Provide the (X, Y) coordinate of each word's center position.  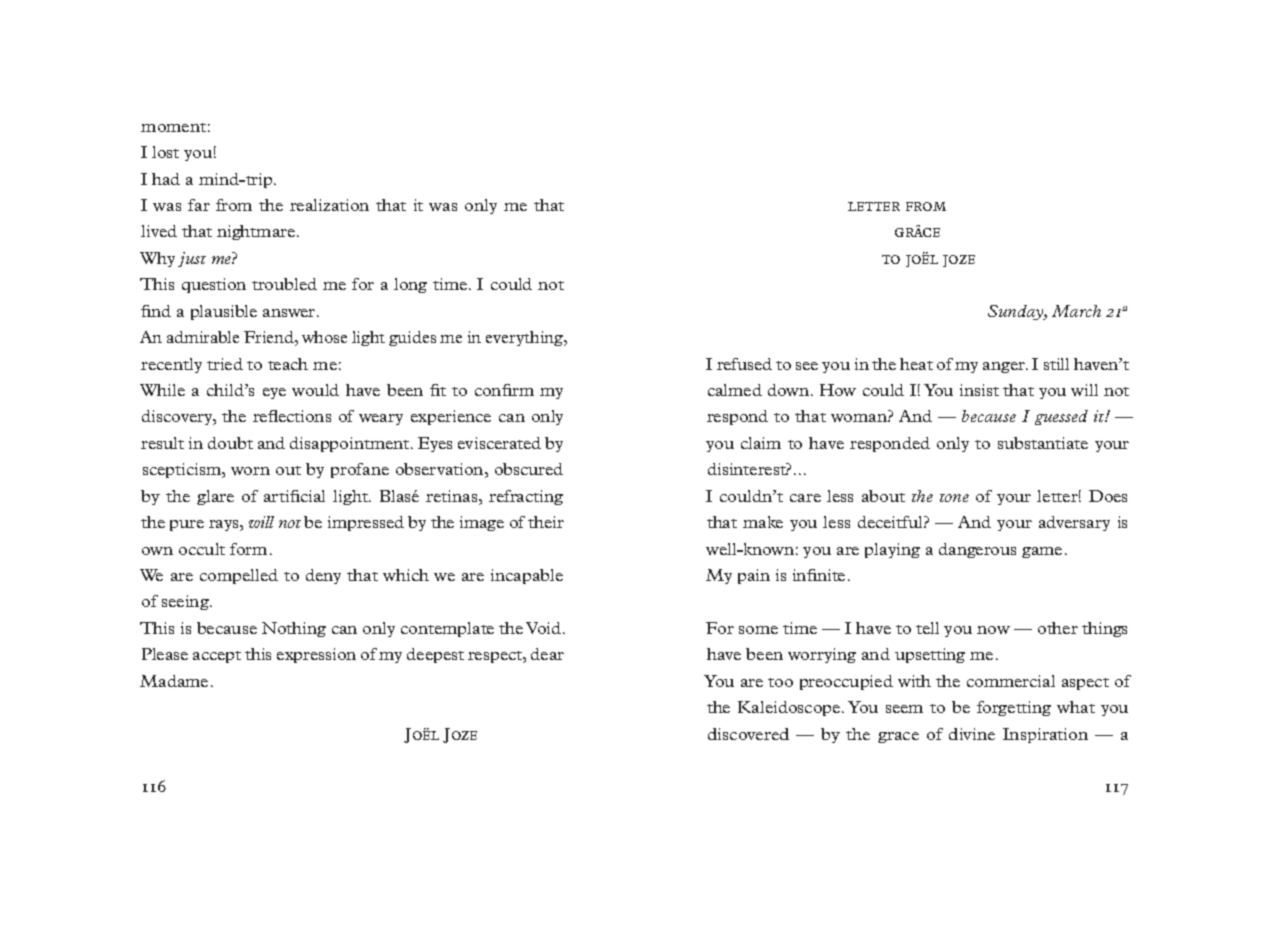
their (546, 522)
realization (329, 205)
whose (324, 337)
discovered (748, 734)
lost (165, 152)
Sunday (1017, 312)
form (248, 549)
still (1056, 364)
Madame (174, 681)
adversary (1074, 523)
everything (526, 338)
